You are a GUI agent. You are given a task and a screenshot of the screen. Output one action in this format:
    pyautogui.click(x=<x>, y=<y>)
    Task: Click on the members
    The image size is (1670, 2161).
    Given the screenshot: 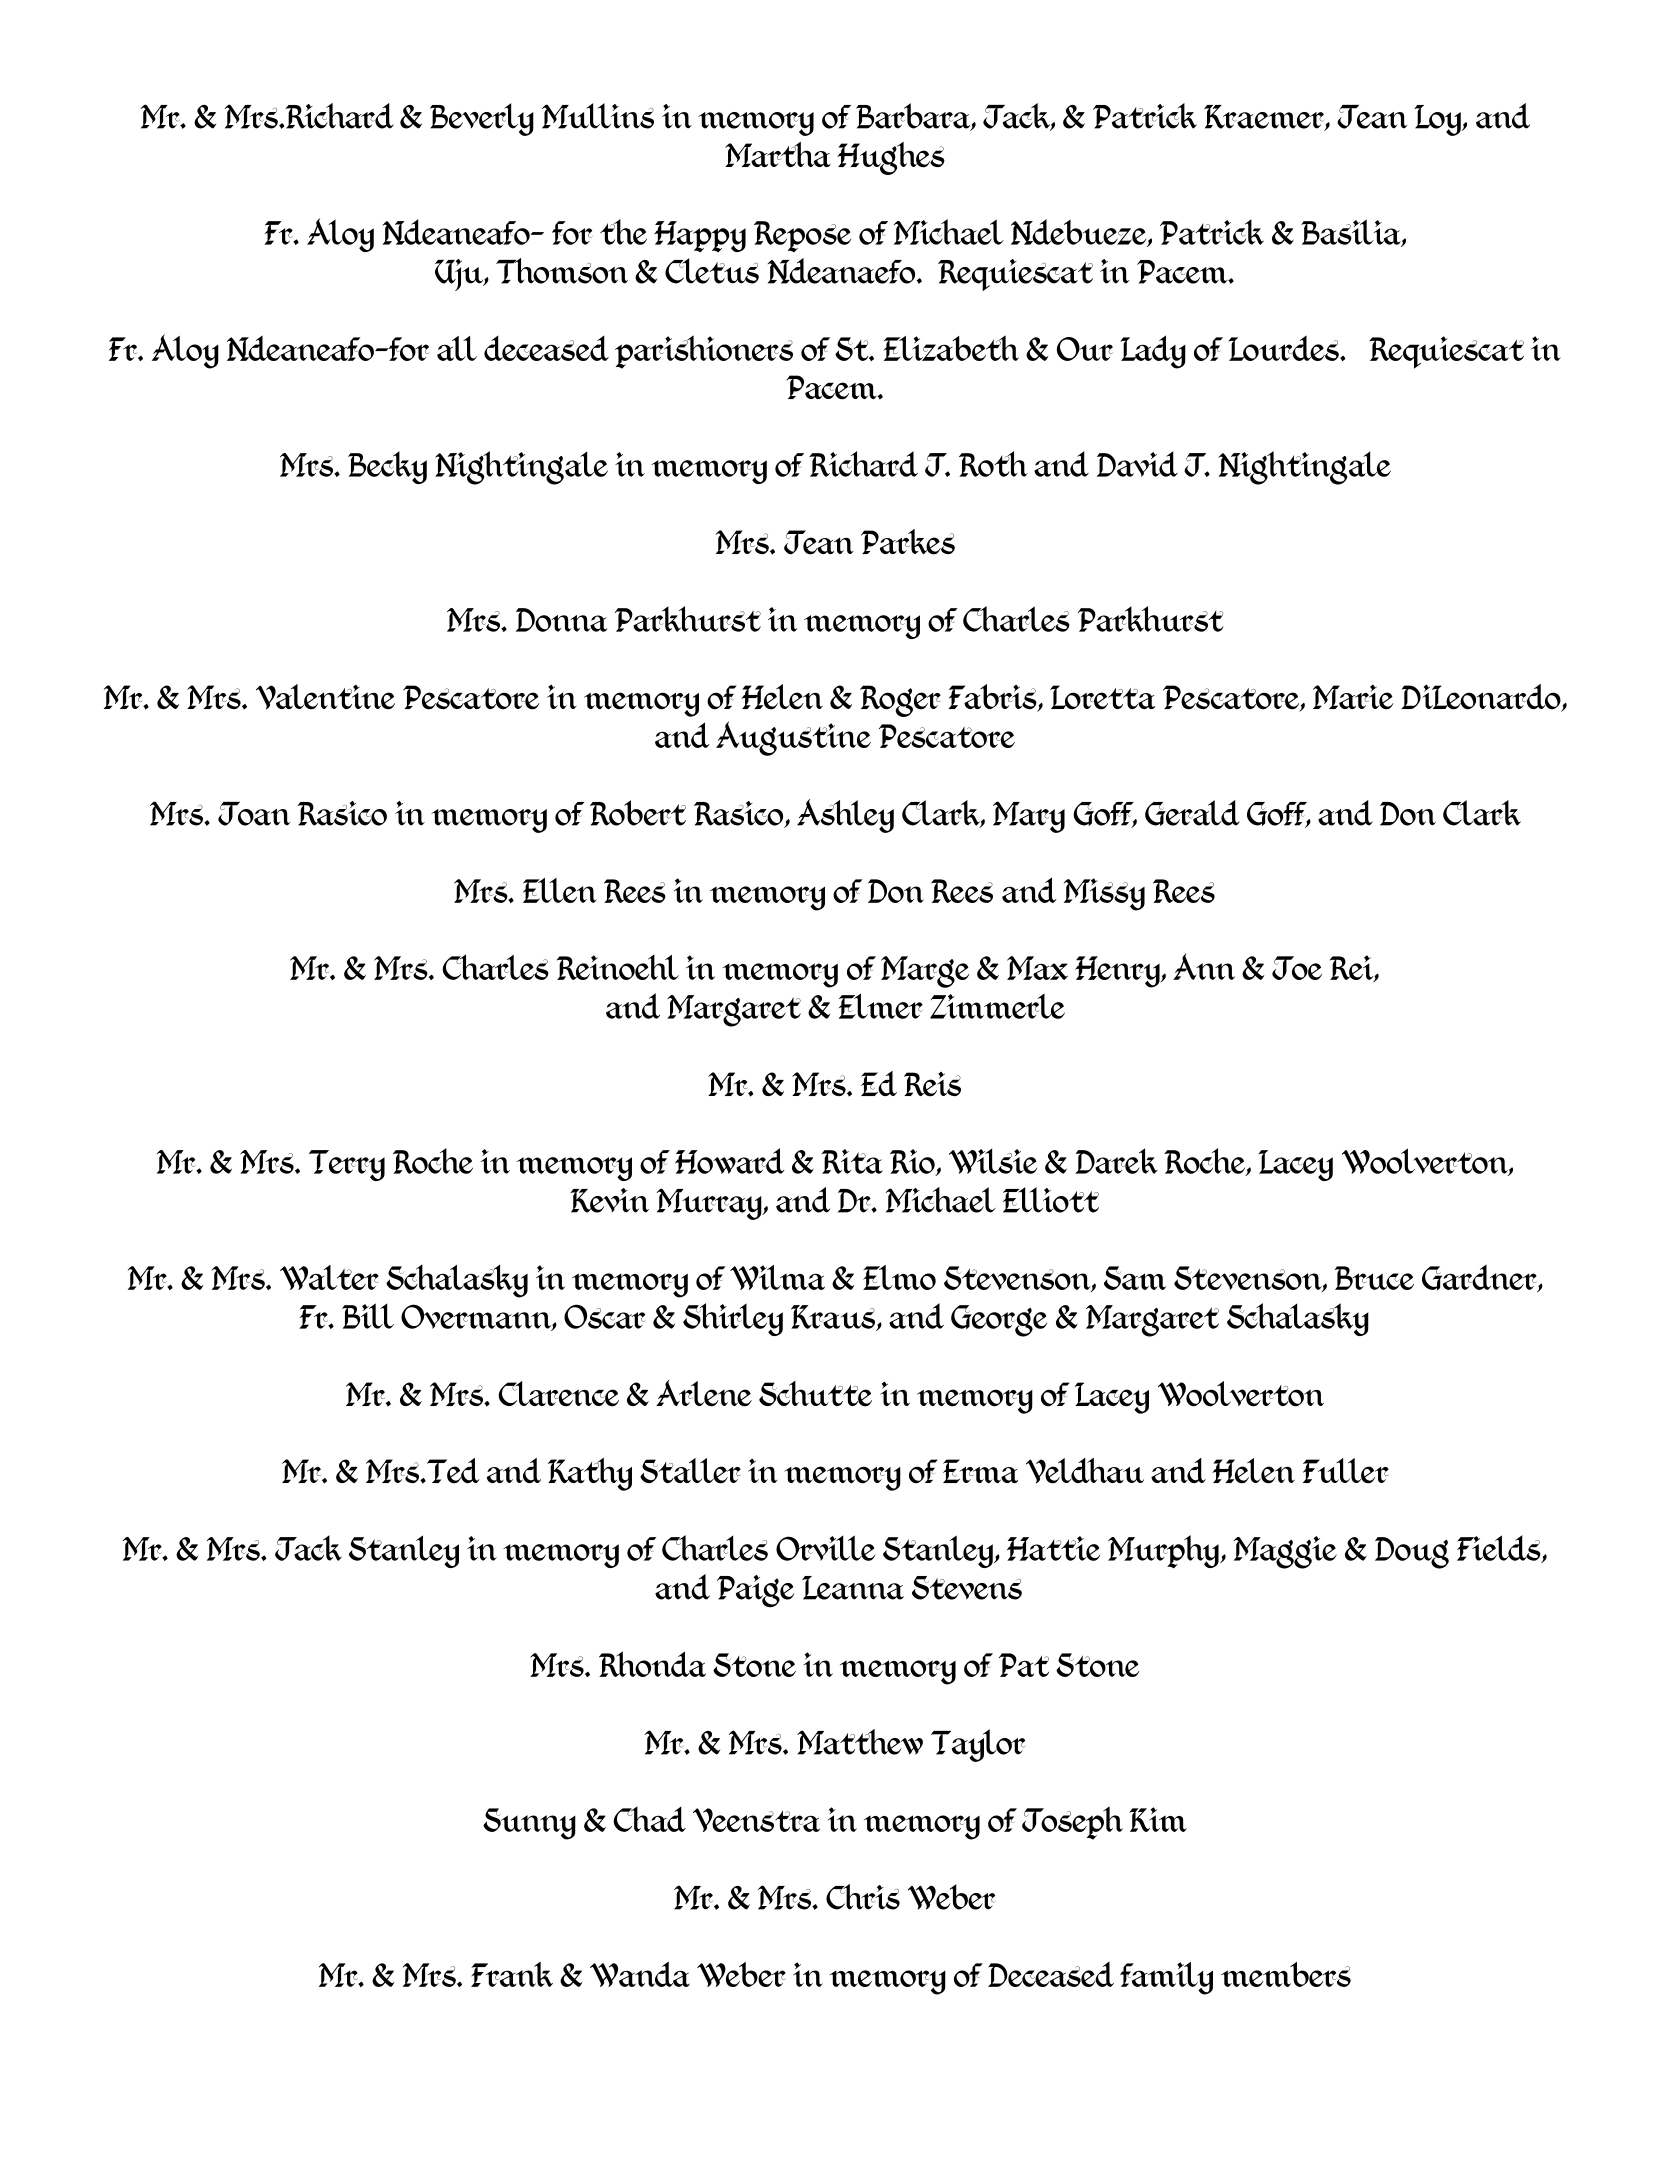 What is the action you would take?
    pyautogui.click(x=1286, y=1974)
